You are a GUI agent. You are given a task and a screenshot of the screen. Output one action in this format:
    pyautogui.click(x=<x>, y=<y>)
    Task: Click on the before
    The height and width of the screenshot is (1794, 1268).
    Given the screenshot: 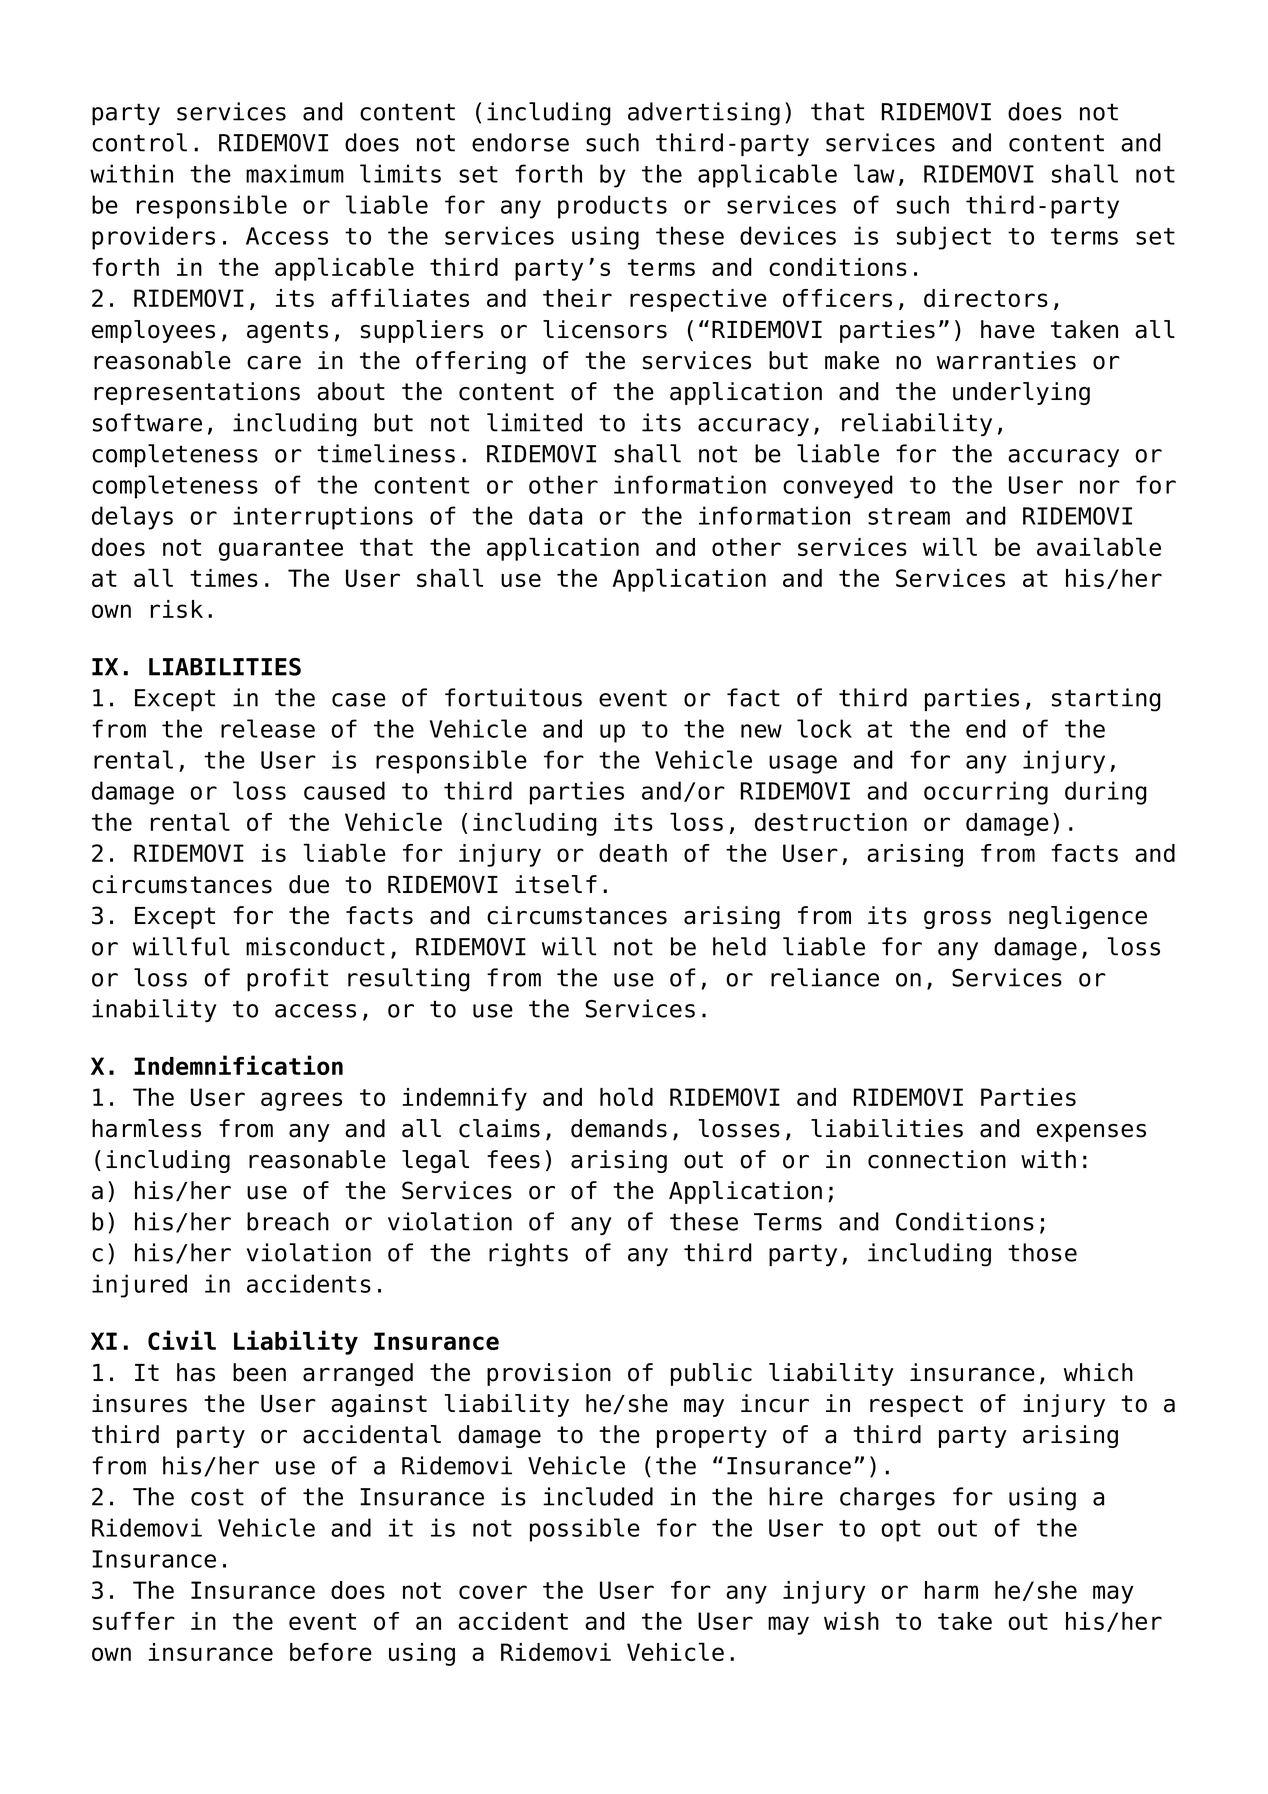 What is the action you would take?
    pyautogui.click(x=331, y=1652)
